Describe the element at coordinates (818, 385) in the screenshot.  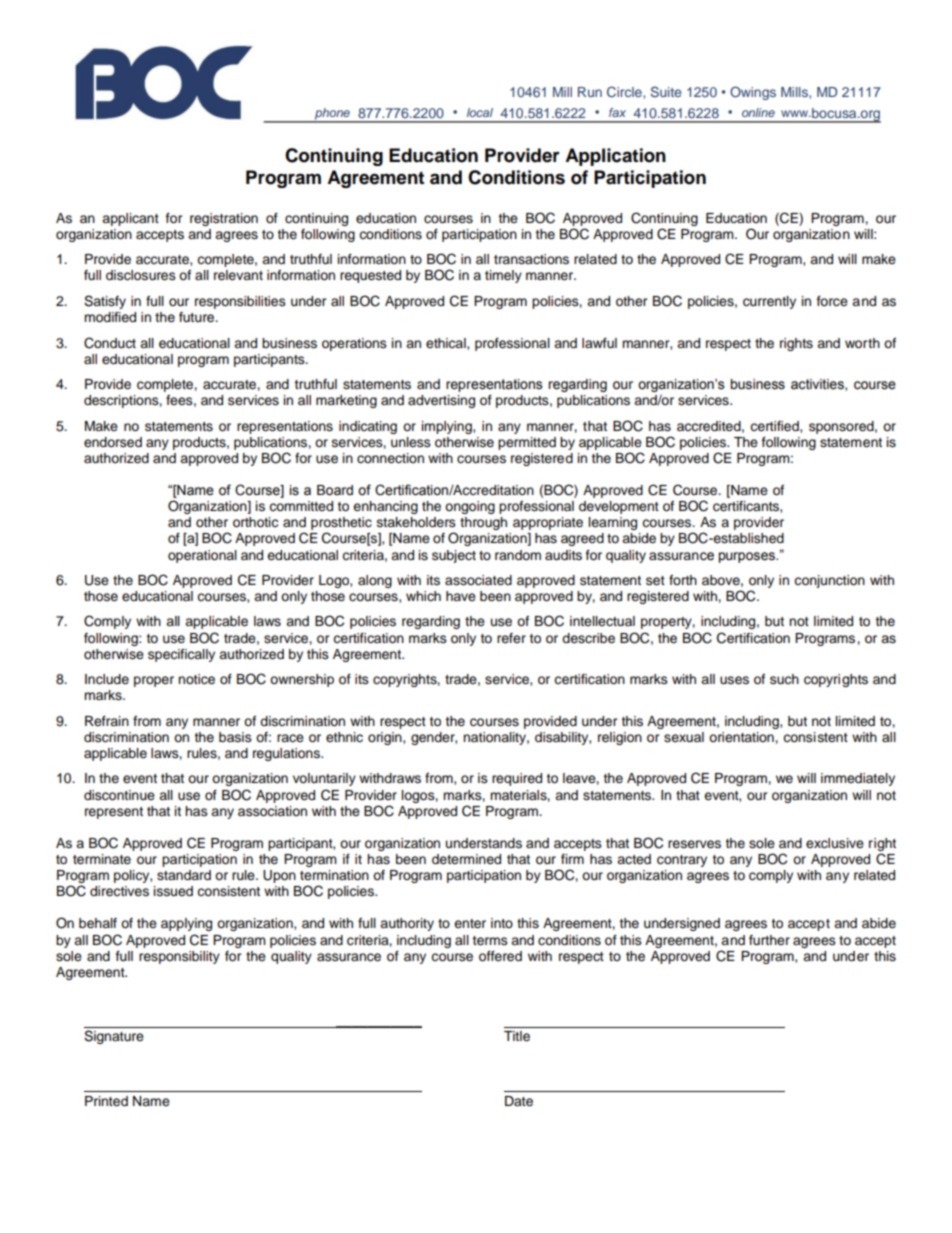
I see `activities` at that location.
